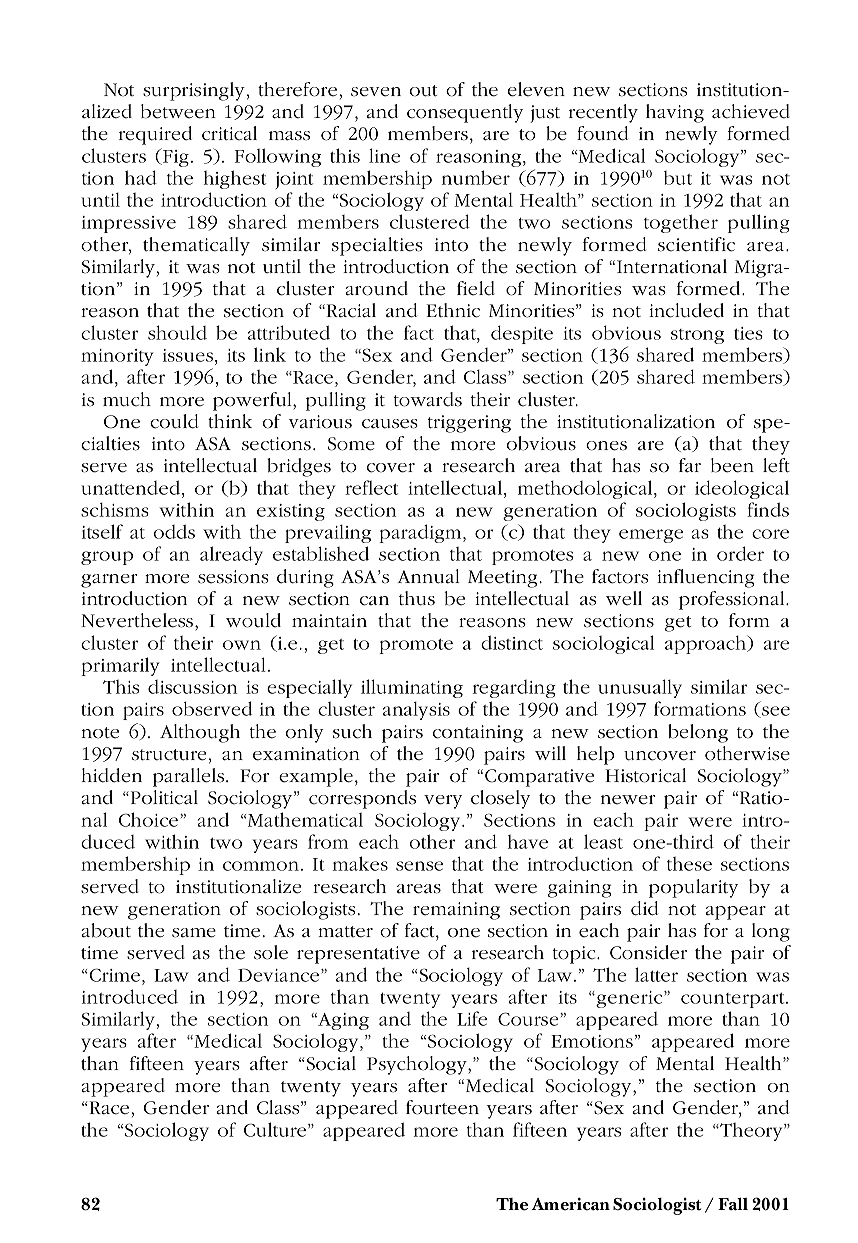 The image size is (858, 1243). Describe the element at coordinates (412, 688) in the screenshot. I see `illuminating` at that location.
